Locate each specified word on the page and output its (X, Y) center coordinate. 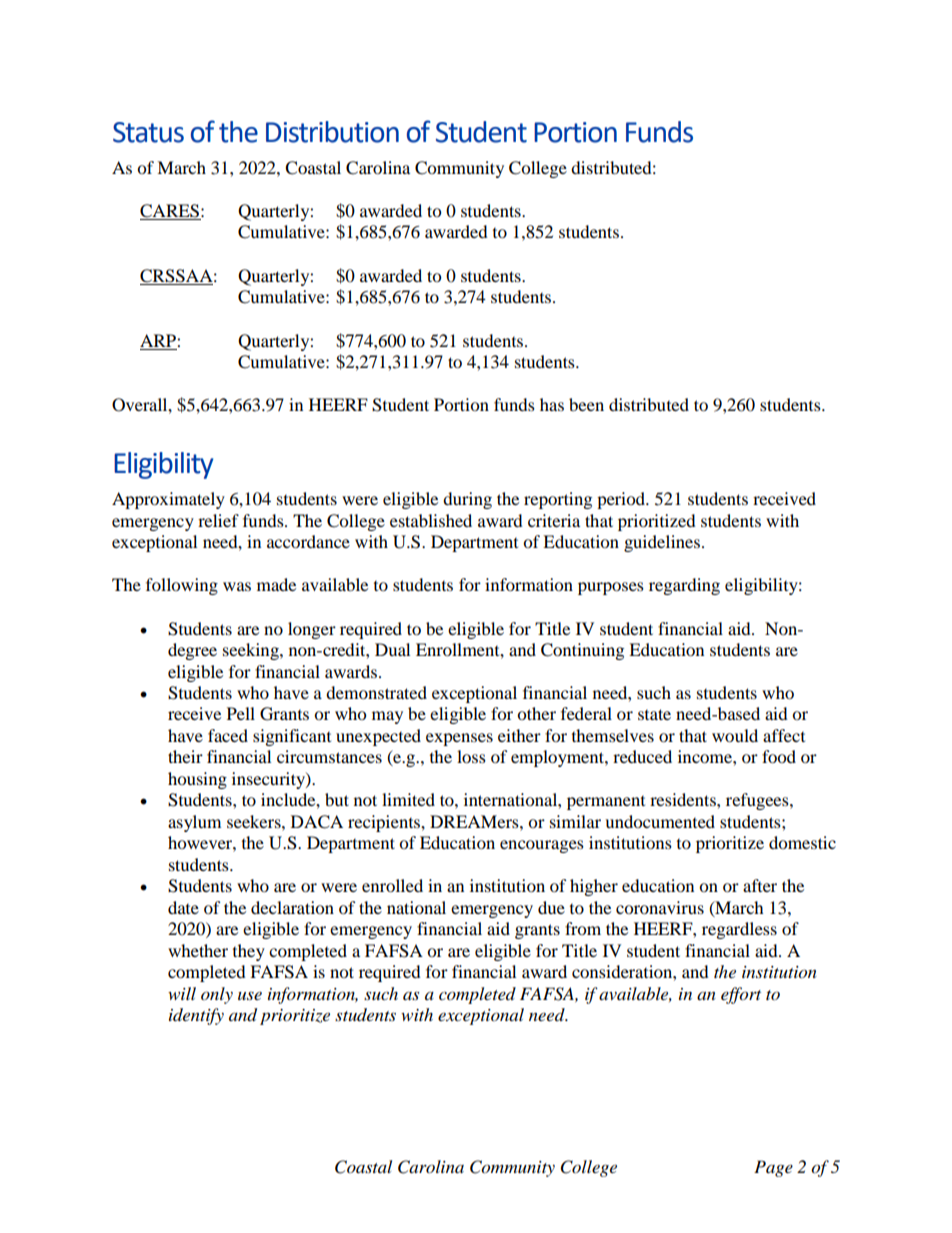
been (586, 404)
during (467, 500)
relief (218, 520)
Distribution (332, 132)
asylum (194, 823)
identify (196, 1016)
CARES (170, 212)
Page (773, 1168)
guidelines (663, 543)
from (583, 928)
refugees (758, 801)
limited (408, 799)
